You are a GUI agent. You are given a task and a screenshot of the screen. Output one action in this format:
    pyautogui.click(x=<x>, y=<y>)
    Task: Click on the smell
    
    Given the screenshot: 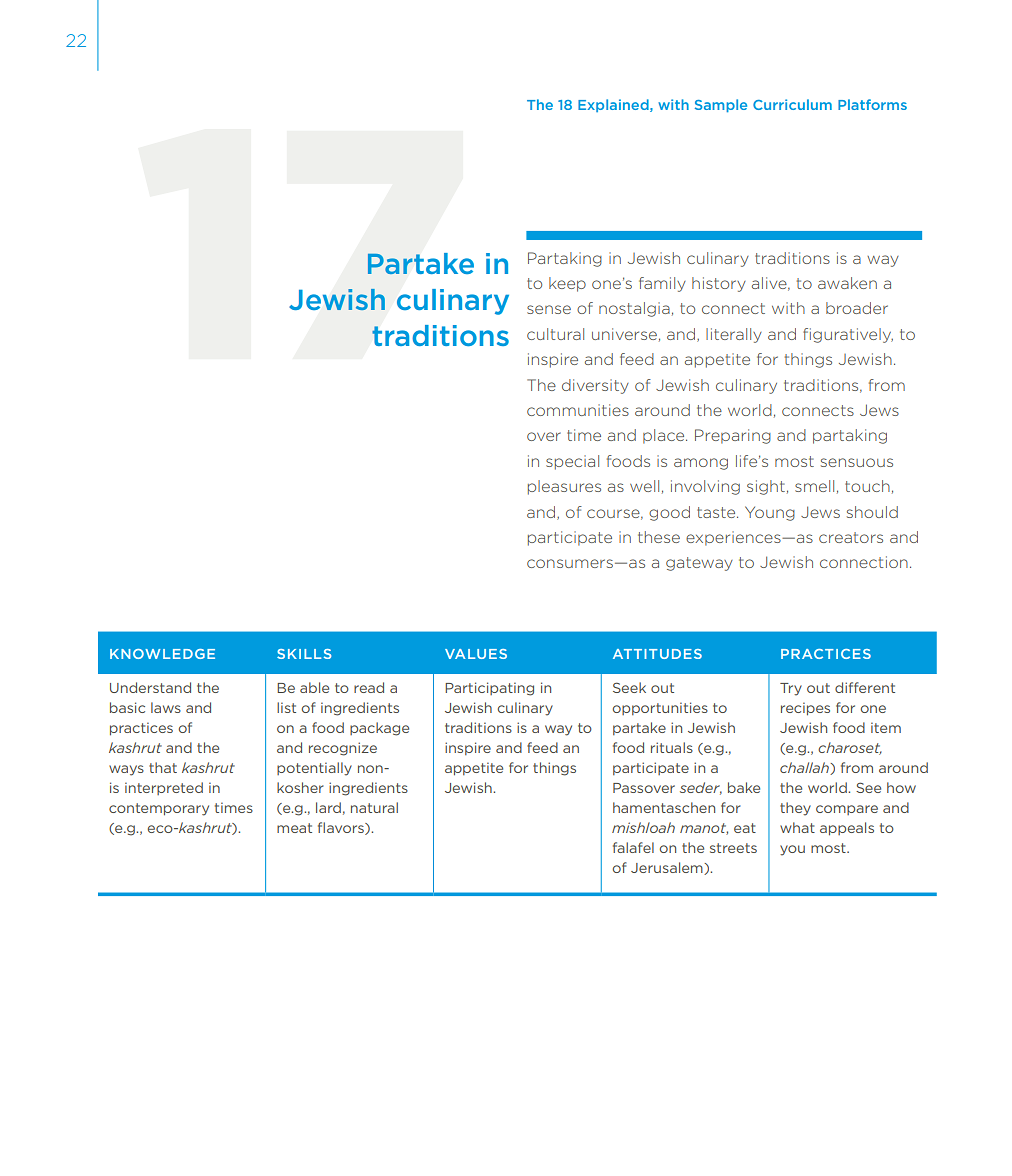 What is the action you would take?
    pyautogui.click(x=814, y=486)
